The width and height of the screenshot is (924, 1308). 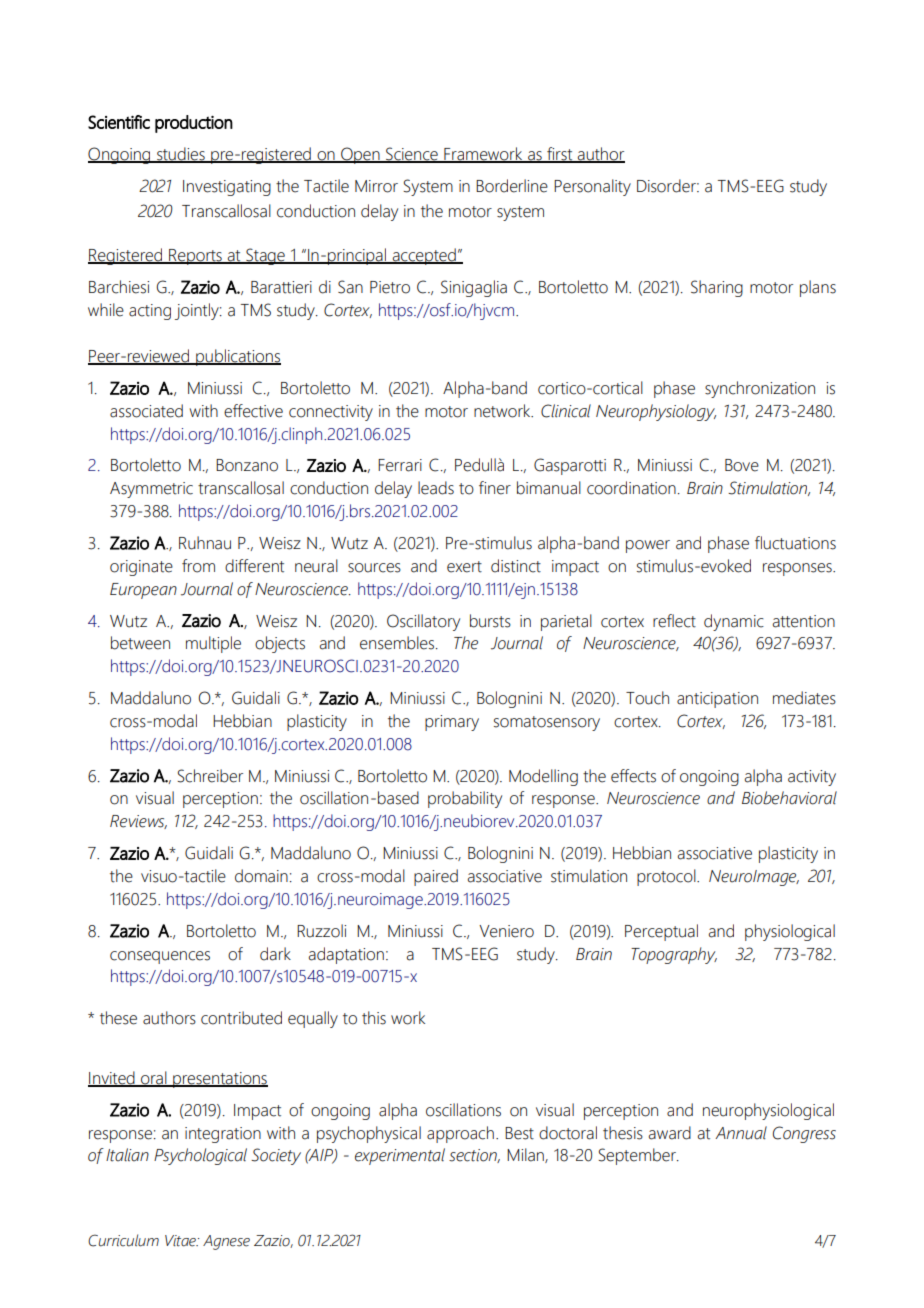 What do you see at coordinates (512, 186) in the screenshot?
I see `Borderline` at bounding box center [512, 186].
